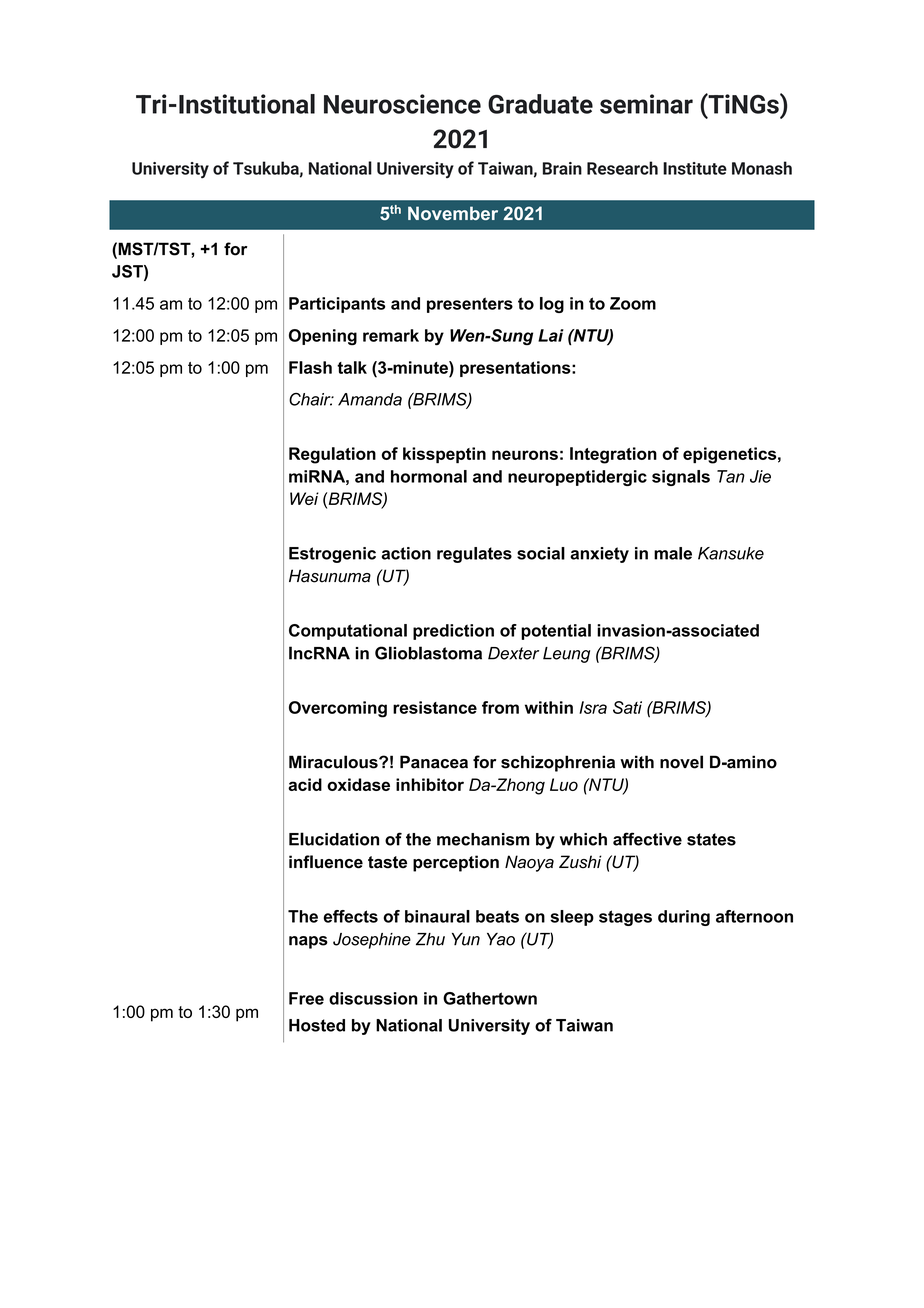 The width and height of the screenshot is (924, 1308). Describe the element at coordinates (540, 104) in the screenshot. I see `Graduate` at that location.
